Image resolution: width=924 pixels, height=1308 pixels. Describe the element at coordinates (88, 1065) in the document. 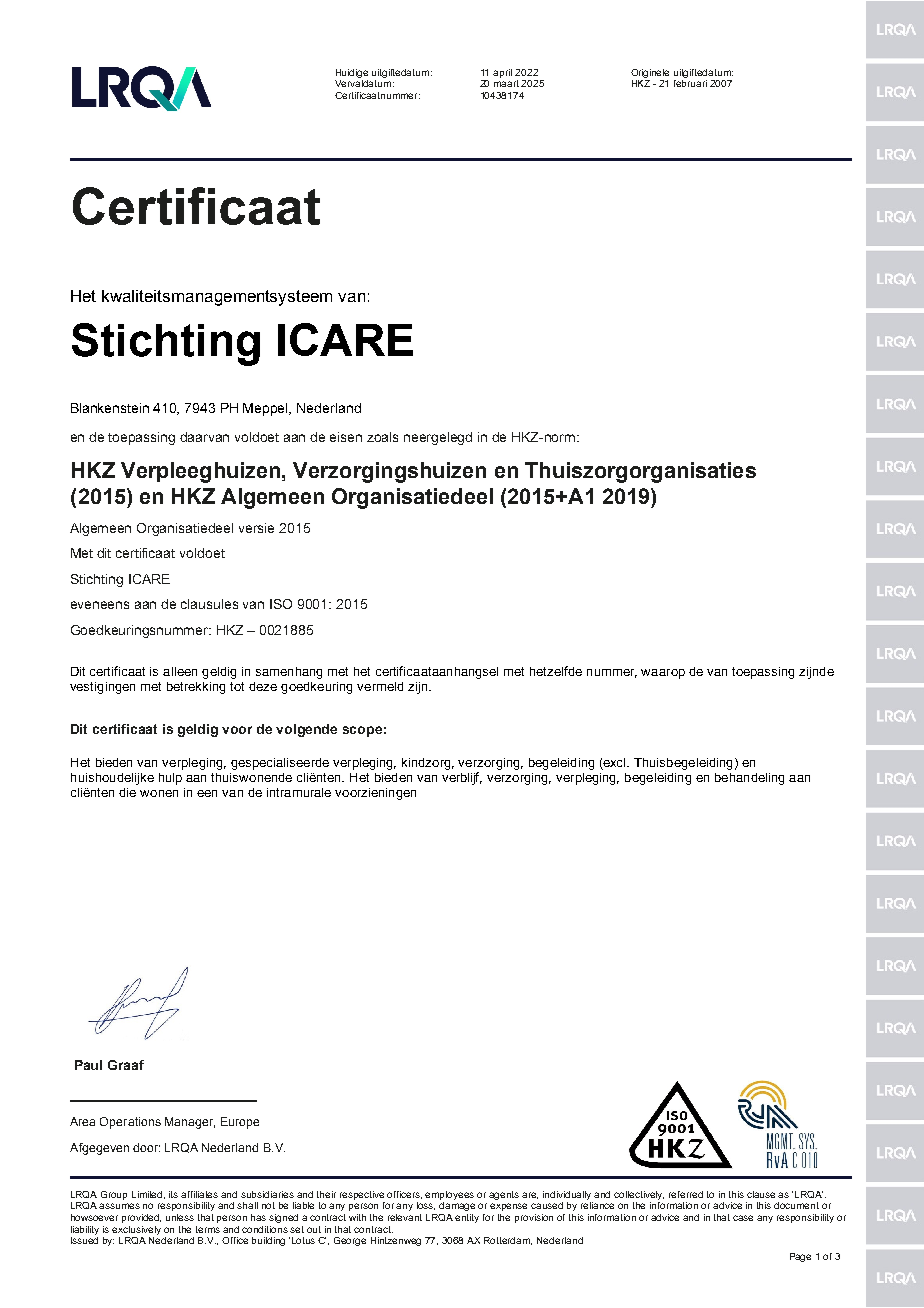

I see `Paul` at that location.
